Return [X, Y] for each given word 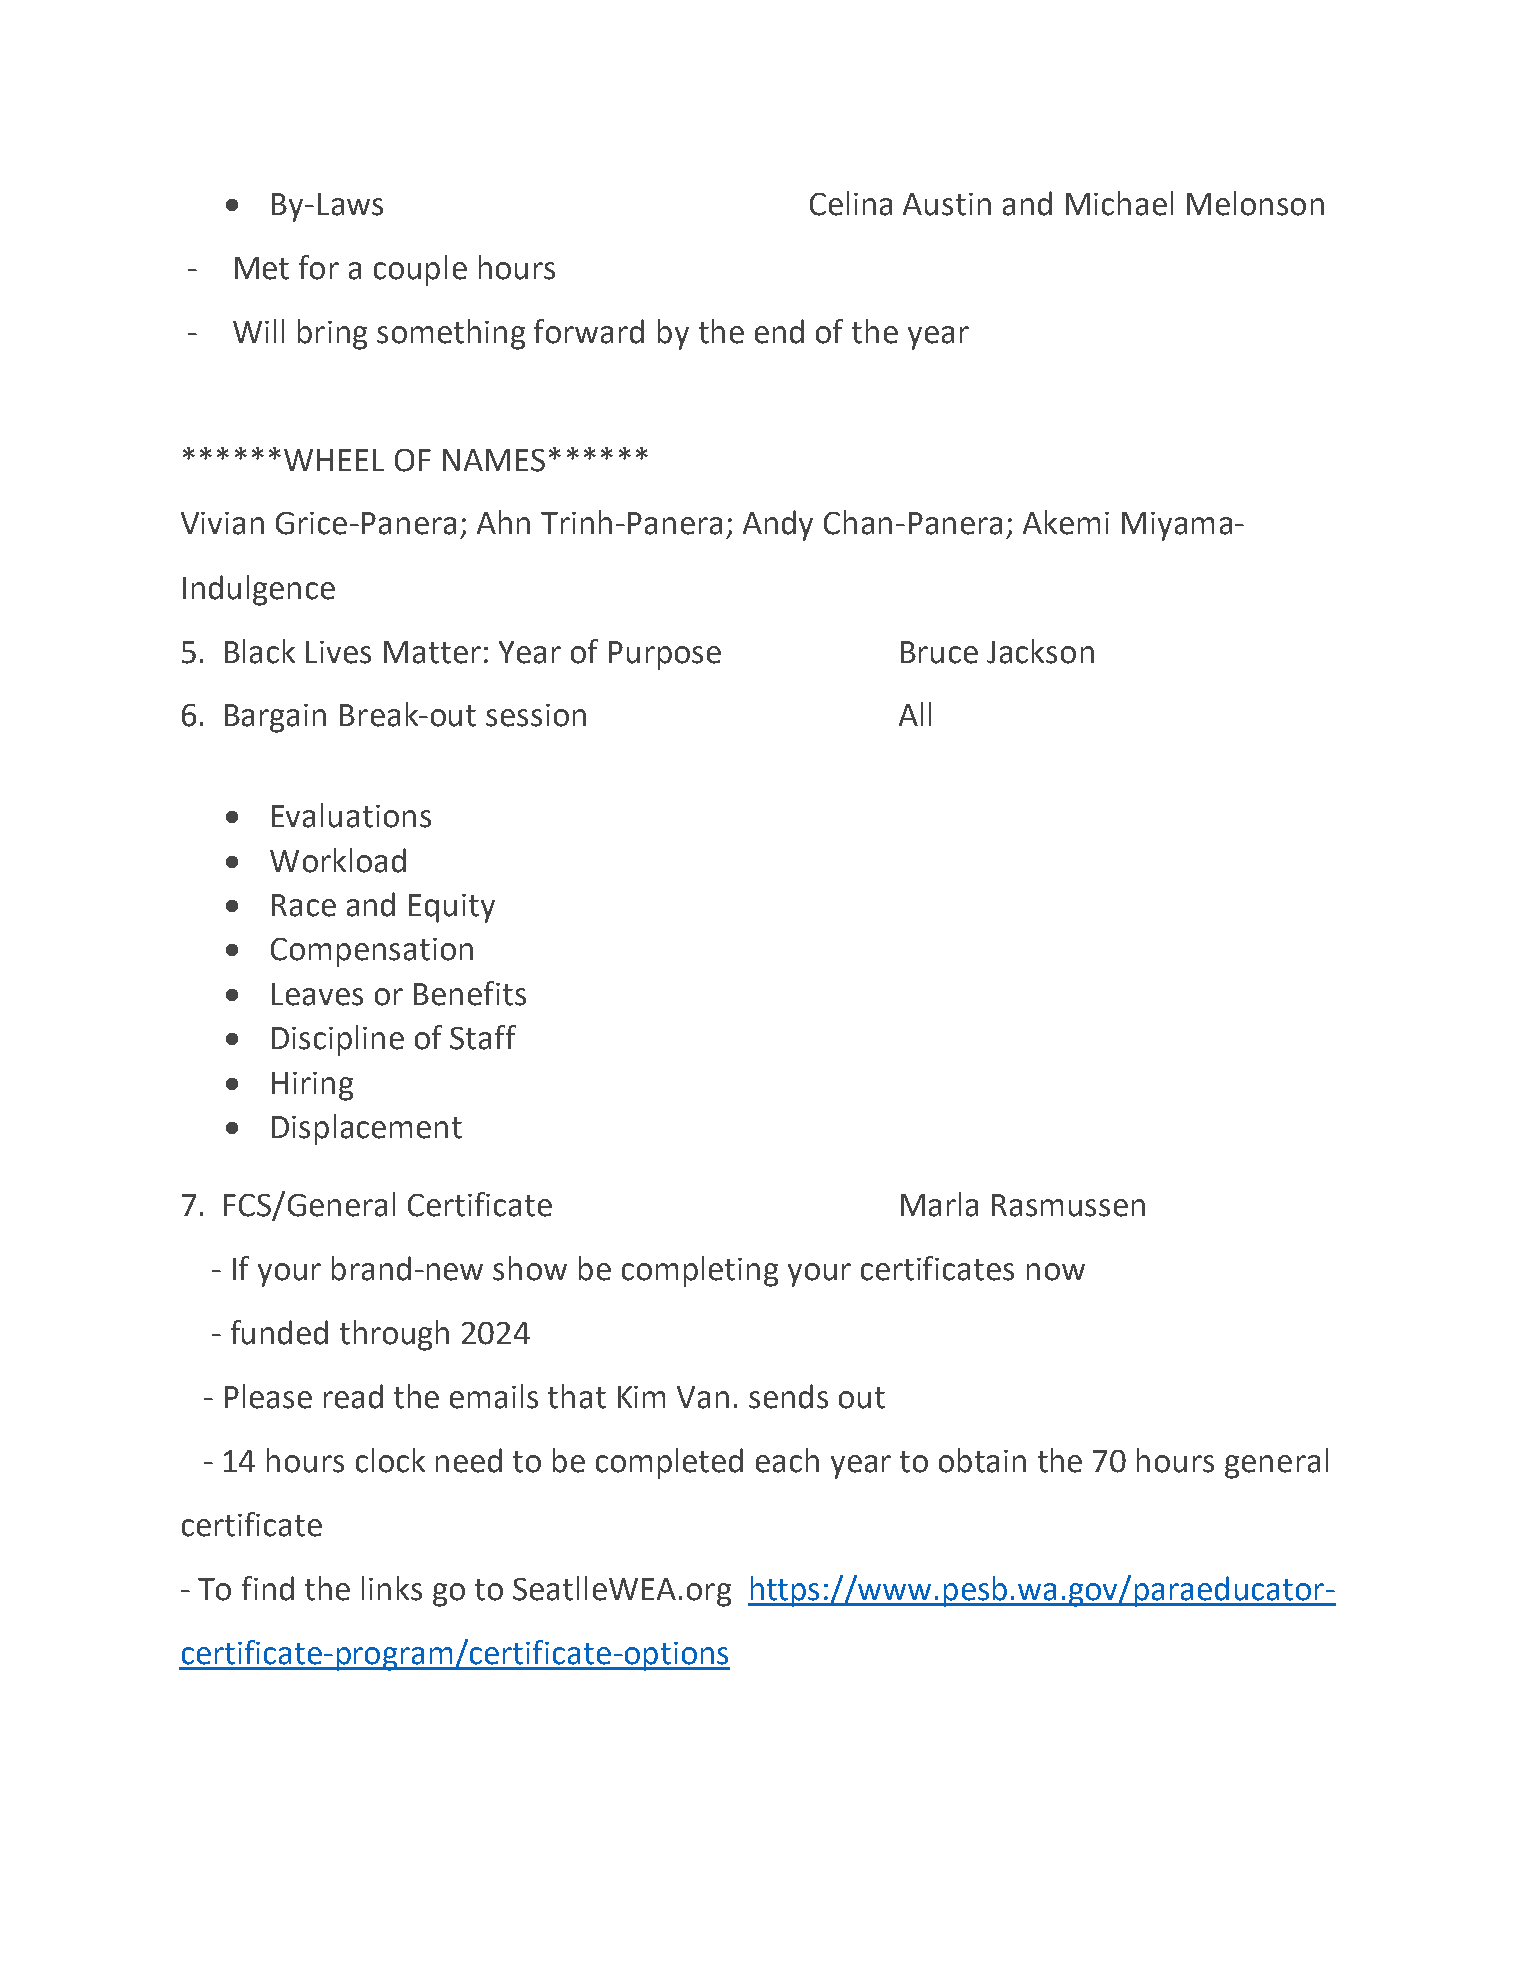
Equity [452, 908]
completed [669, 1463]
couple [420, 270]
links [392, 1588]
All [915, 714]
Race [304, 905]
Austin [947, 204]
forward [589, 331]
